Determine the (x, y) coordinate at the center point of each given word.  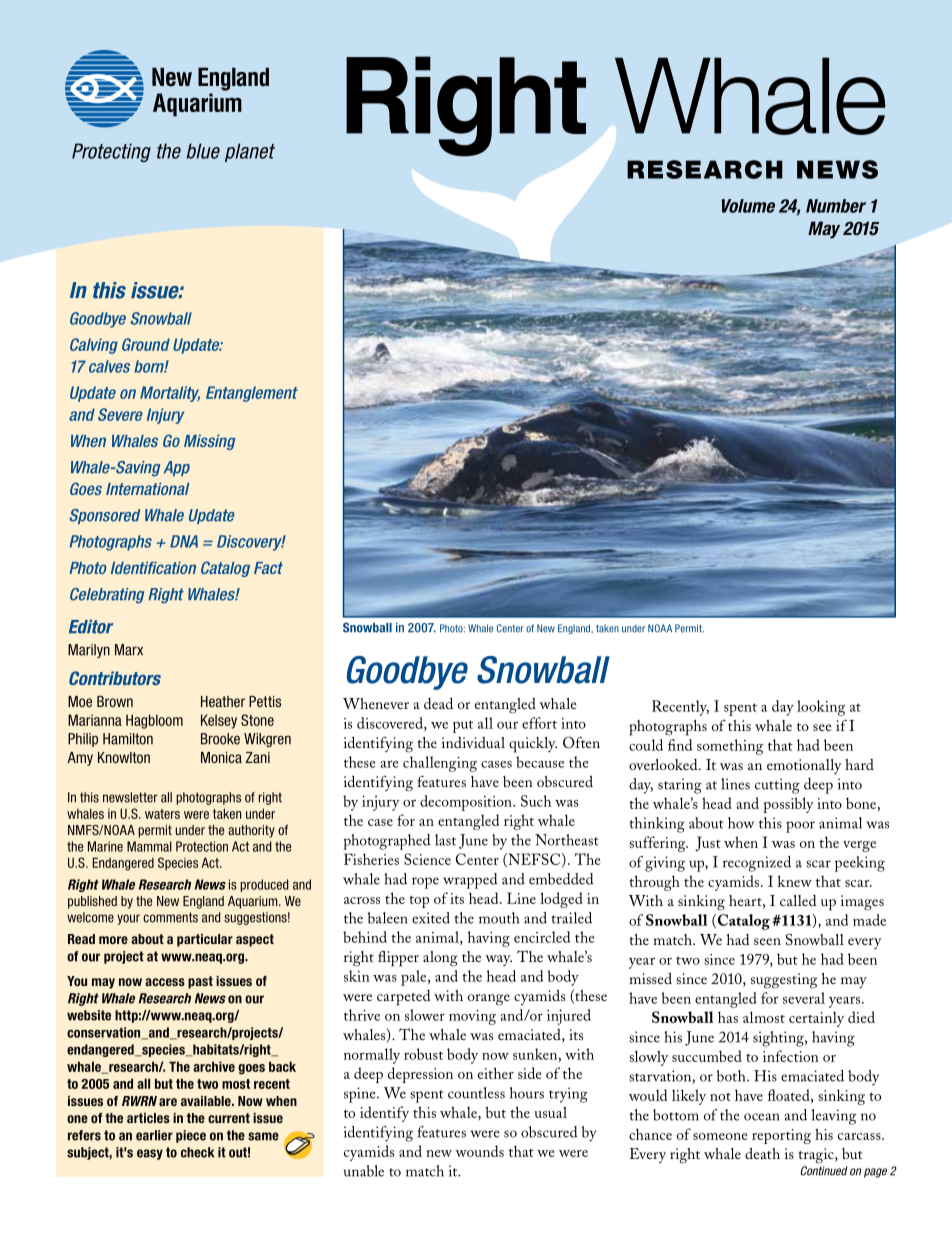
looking (821, 708)
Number (836, 206)
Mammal (149, 846)
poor (800, 827)
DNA (184, 541)
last (445, 840)
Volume (748, 206)
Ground (146, 344)
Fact (268, 568)
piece (191, 1136)
